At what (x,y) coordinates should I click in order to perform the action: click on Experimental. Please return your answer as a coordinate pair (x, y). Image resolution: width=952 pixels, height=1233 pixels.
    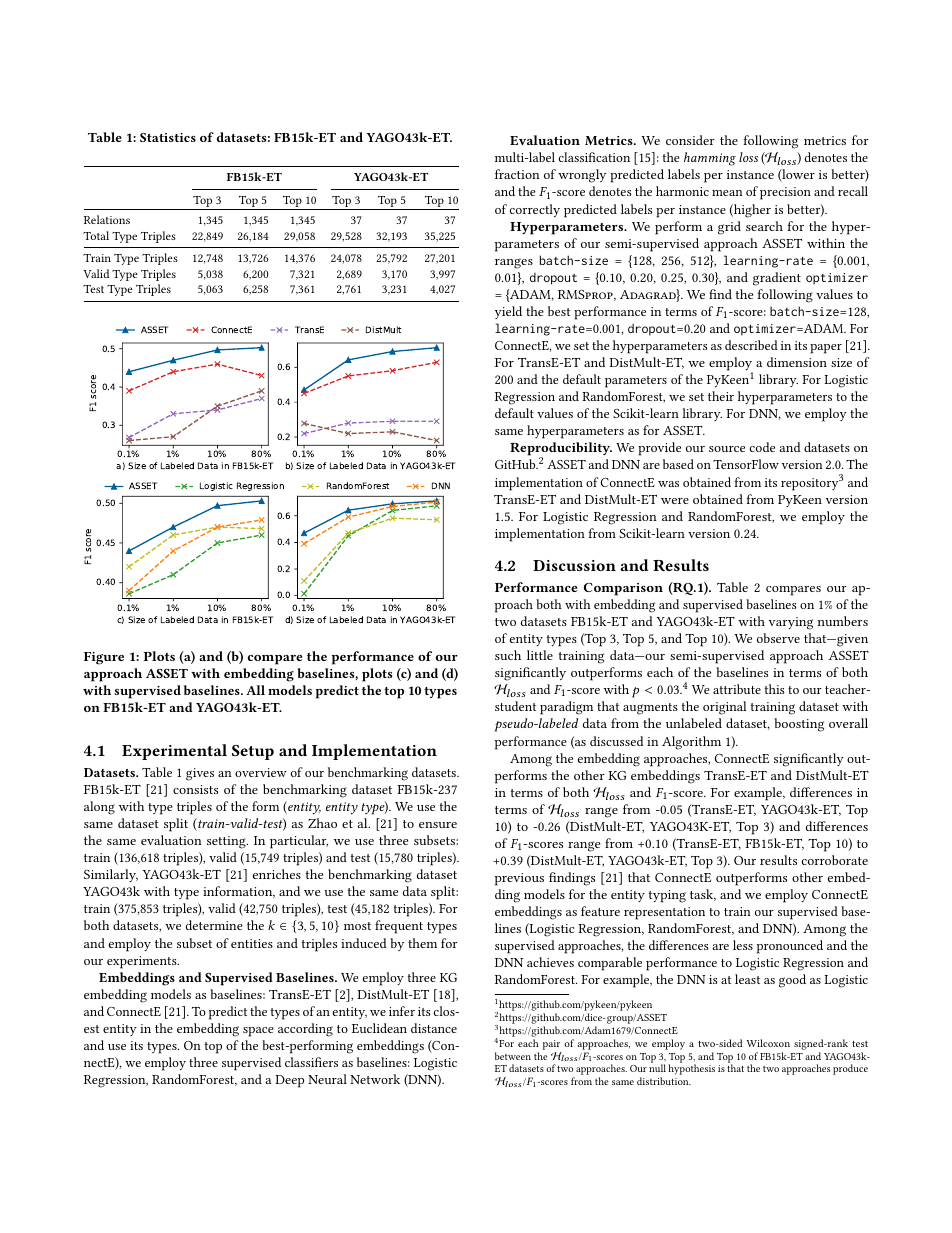
    Looking at the image, I should click on (174, 752).
